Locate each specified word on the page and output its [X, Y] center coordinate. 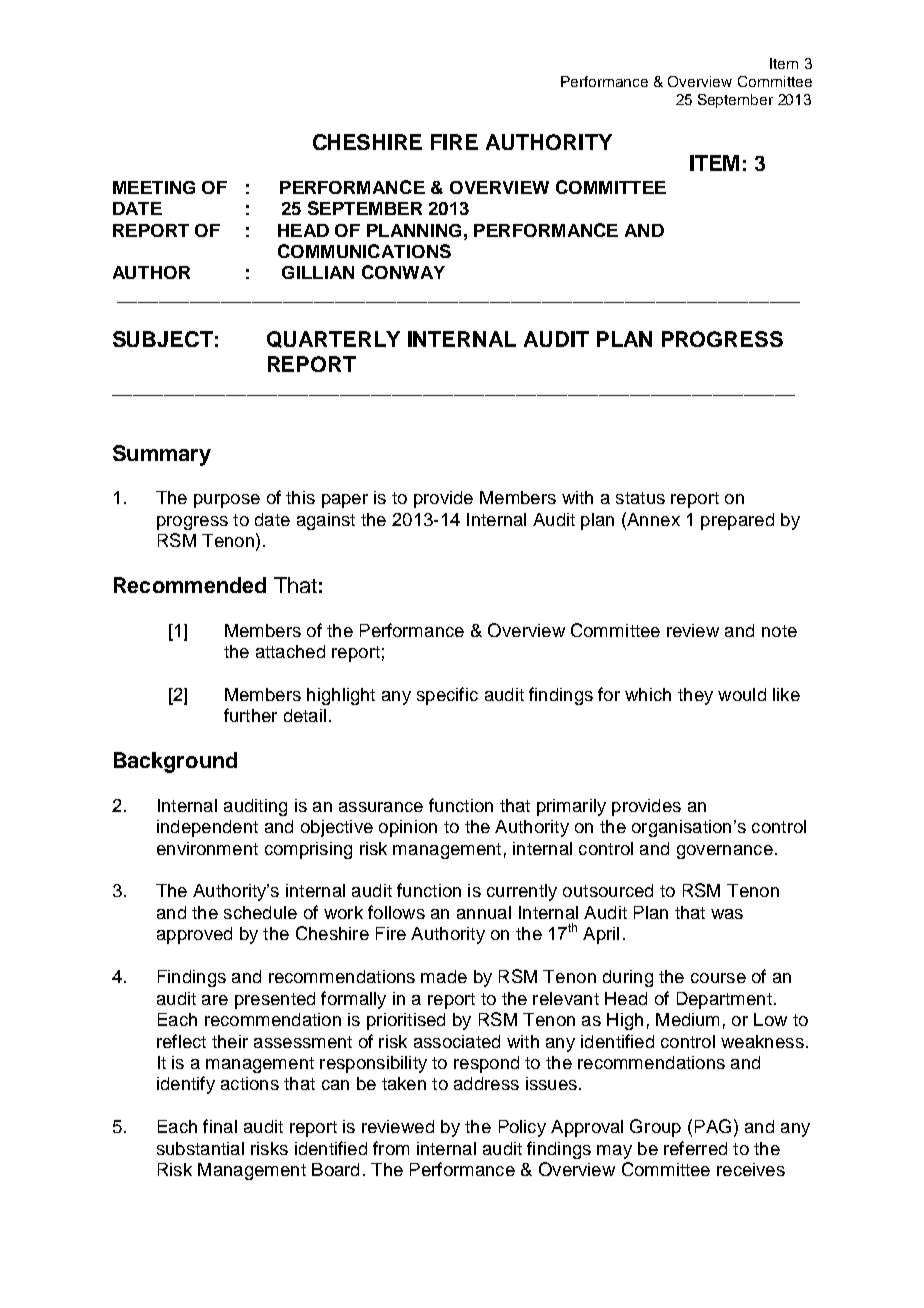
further [250, 715]
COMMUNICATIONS [364, 251]
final [220, 1126]
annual [484, 912]
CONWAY [403, 272]
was [727, 914]
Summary [162, 455]
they [695, 696]
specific [447, 696]
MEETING [154, 187]
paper [345, 501]
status [640, 498]
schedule [260, 912]
